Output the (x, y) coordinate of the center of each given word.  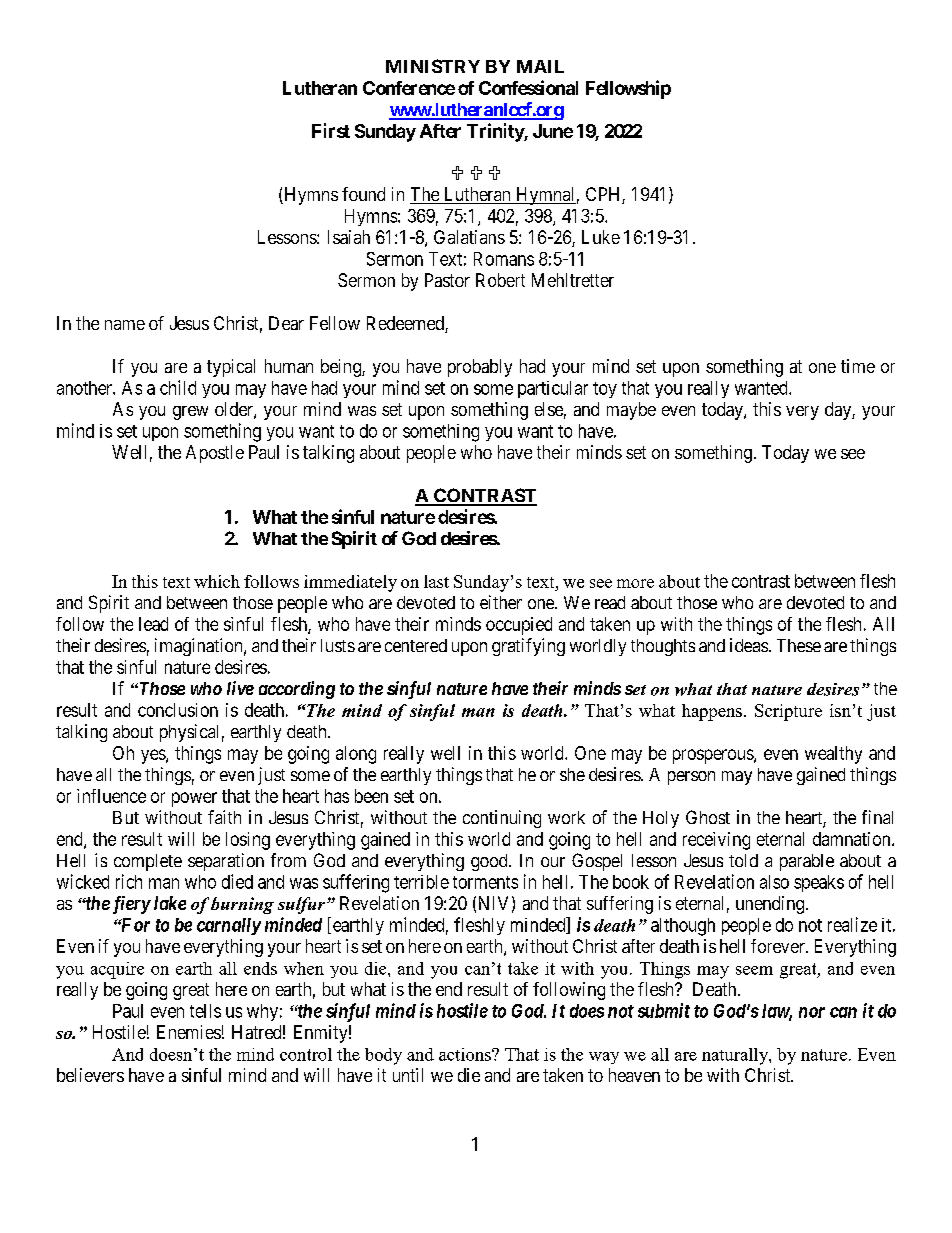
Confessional (528, 87)
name (125, 325)
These (799, 645)
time (858, 366)
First (331, 130)
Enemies (189, 1032)
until (408, 1075)
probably (480, 368)
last (436, 581)
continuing (502, 819)
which (217, 581)
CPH (604, 195)
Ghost (708, 817)
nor (812, 1012)
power (194, 799)
